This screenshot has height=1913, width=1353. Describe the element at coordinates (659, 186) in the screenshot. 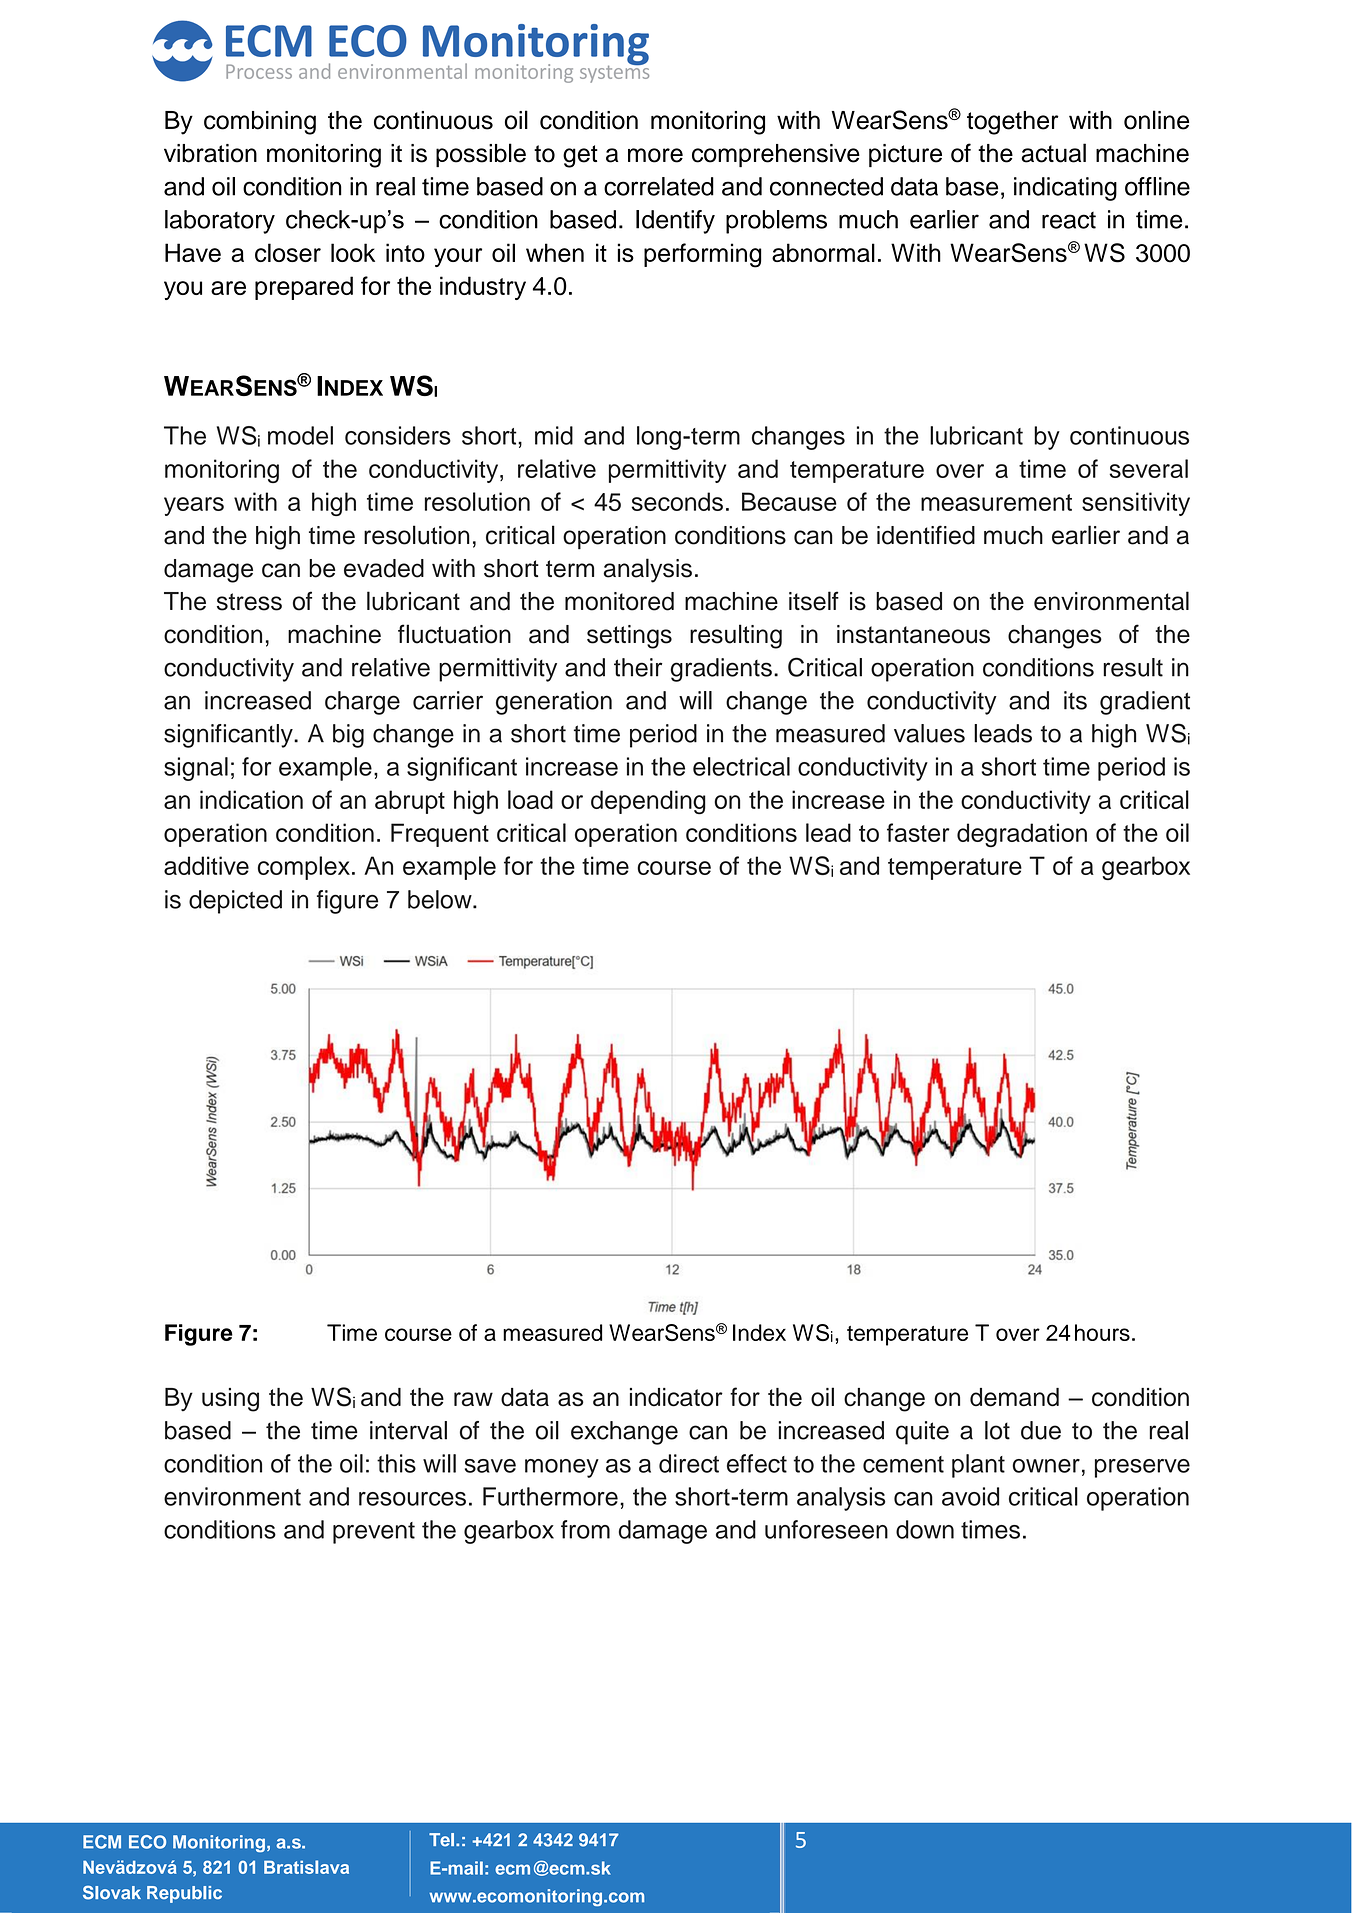

I see `correlated` at that location.
